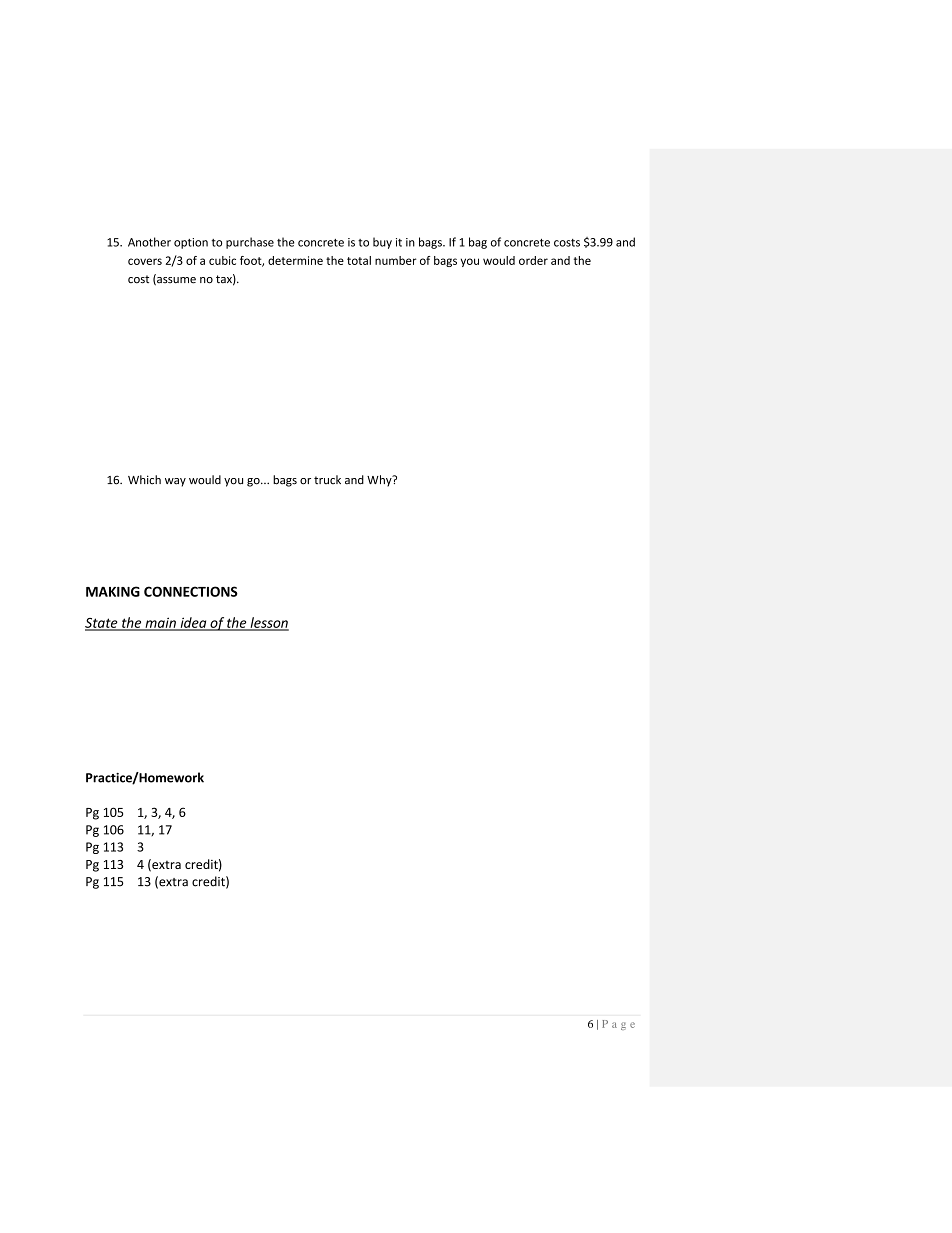 This screenshot has width=952, height=1233. I want to click on way, so click(175, 482).
